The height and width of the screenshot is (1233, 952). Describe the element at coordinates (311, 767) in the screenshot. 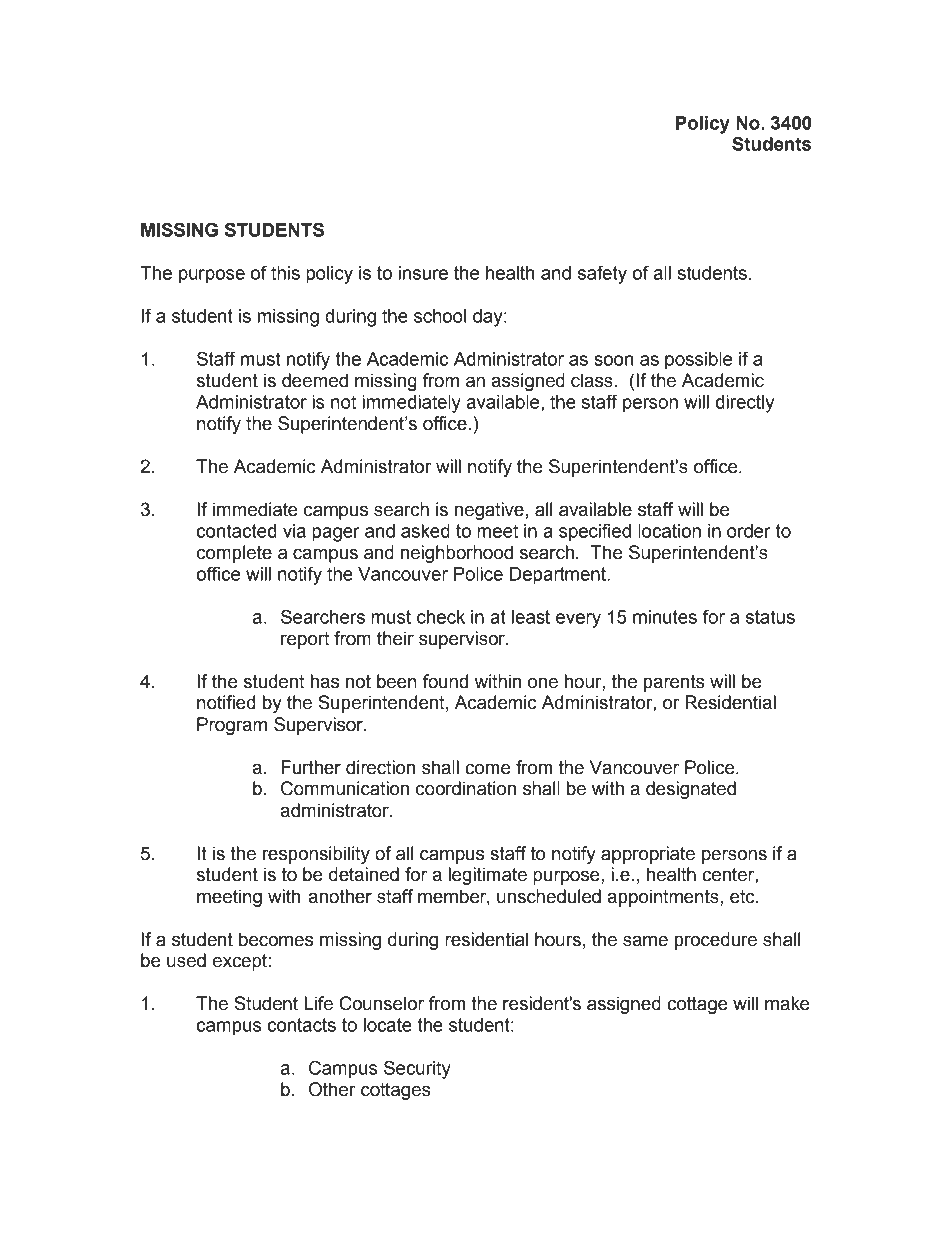

I see `Further` at that location.
